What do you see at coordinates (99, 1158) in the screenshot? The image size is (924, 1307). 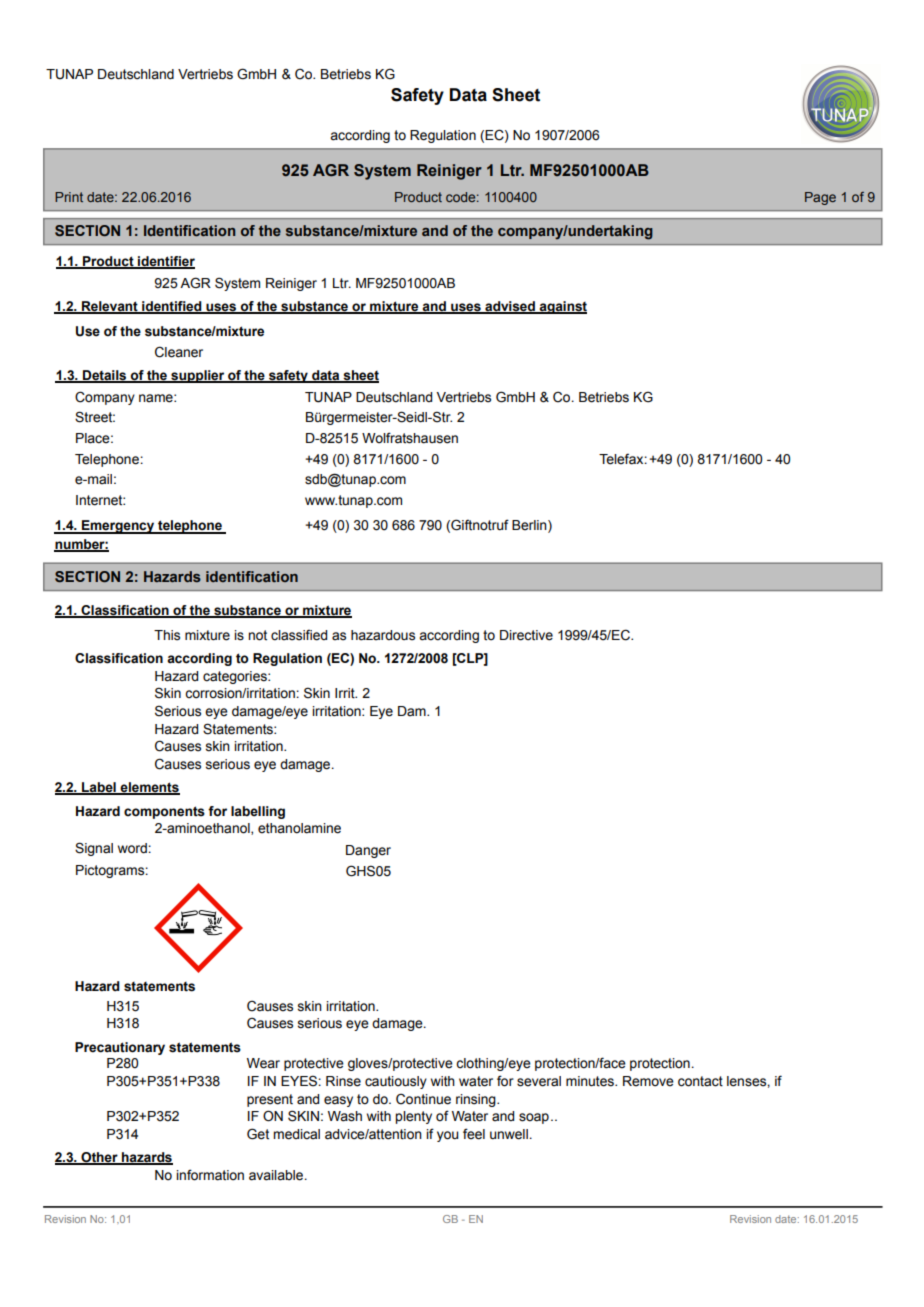 I see `Other` at bounding box center [99, 1158].
